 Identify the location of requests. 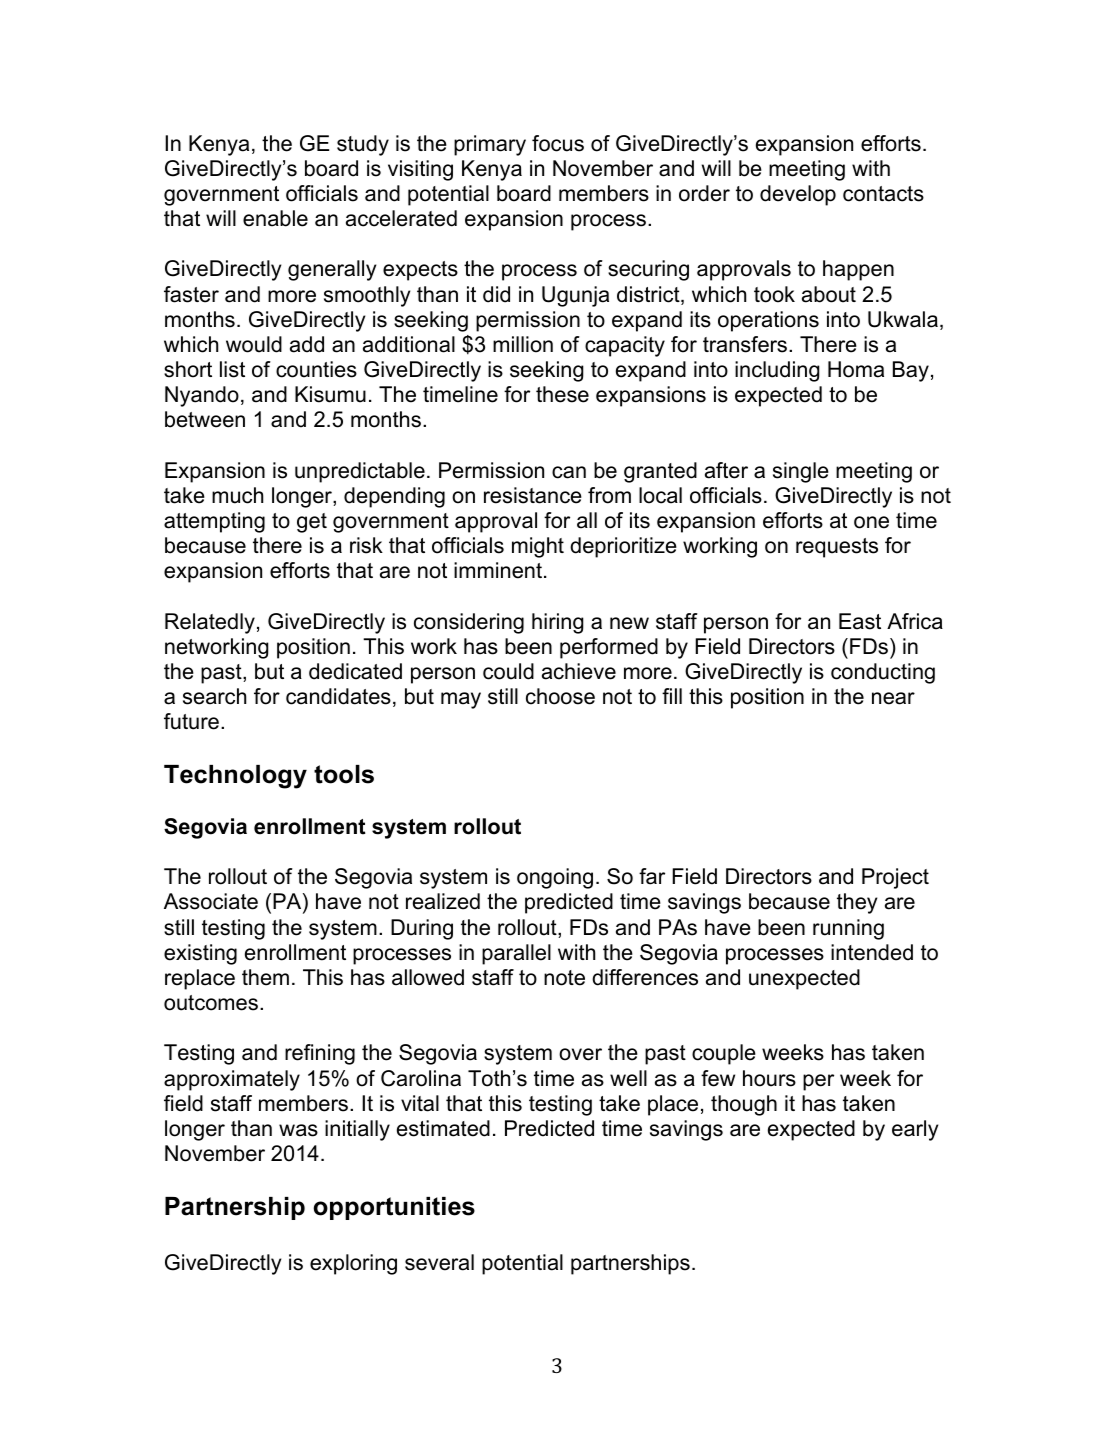
(837, 548).
